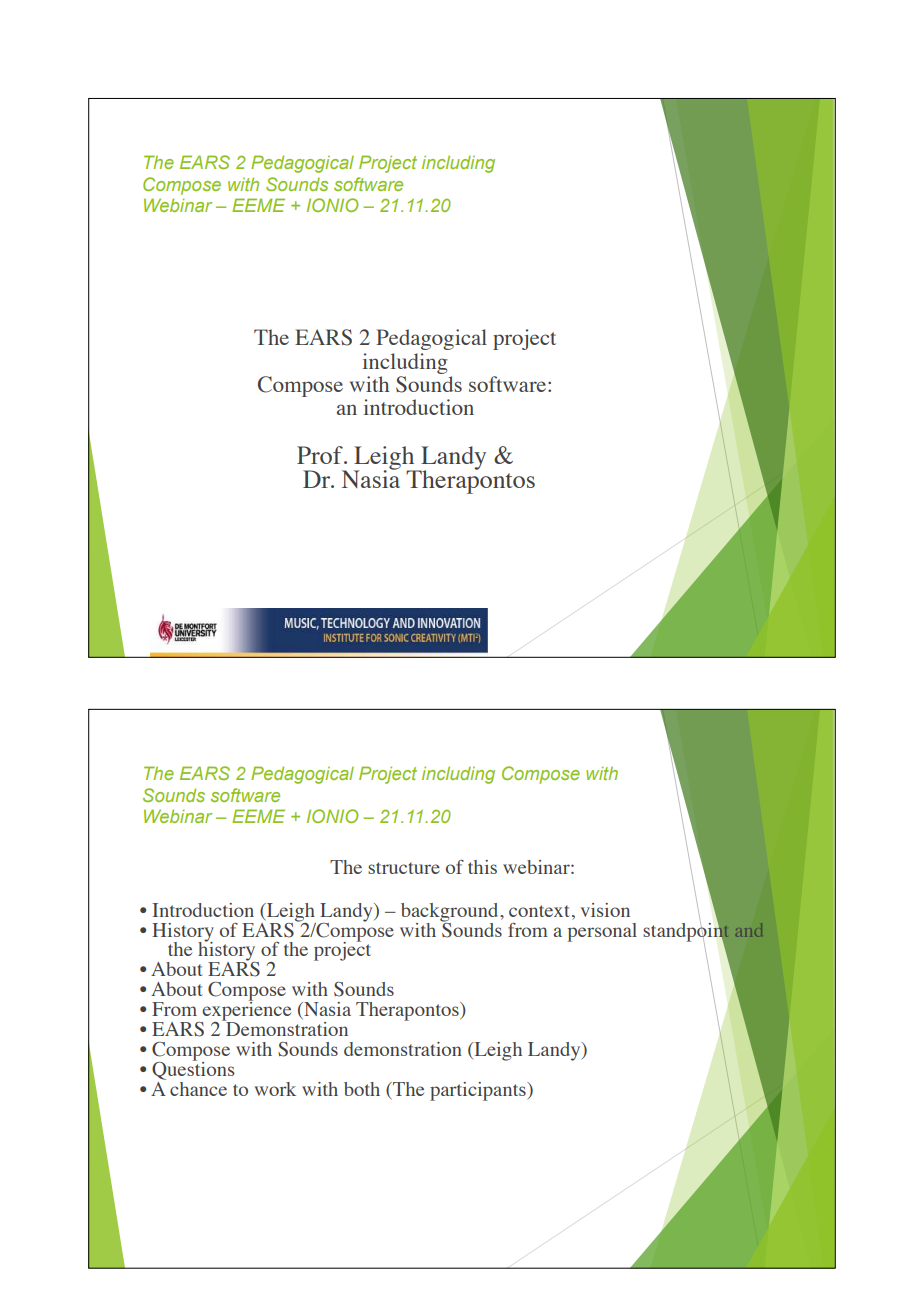 This document has height=1308, width=924. I want to click on this, so click(482, 867).
